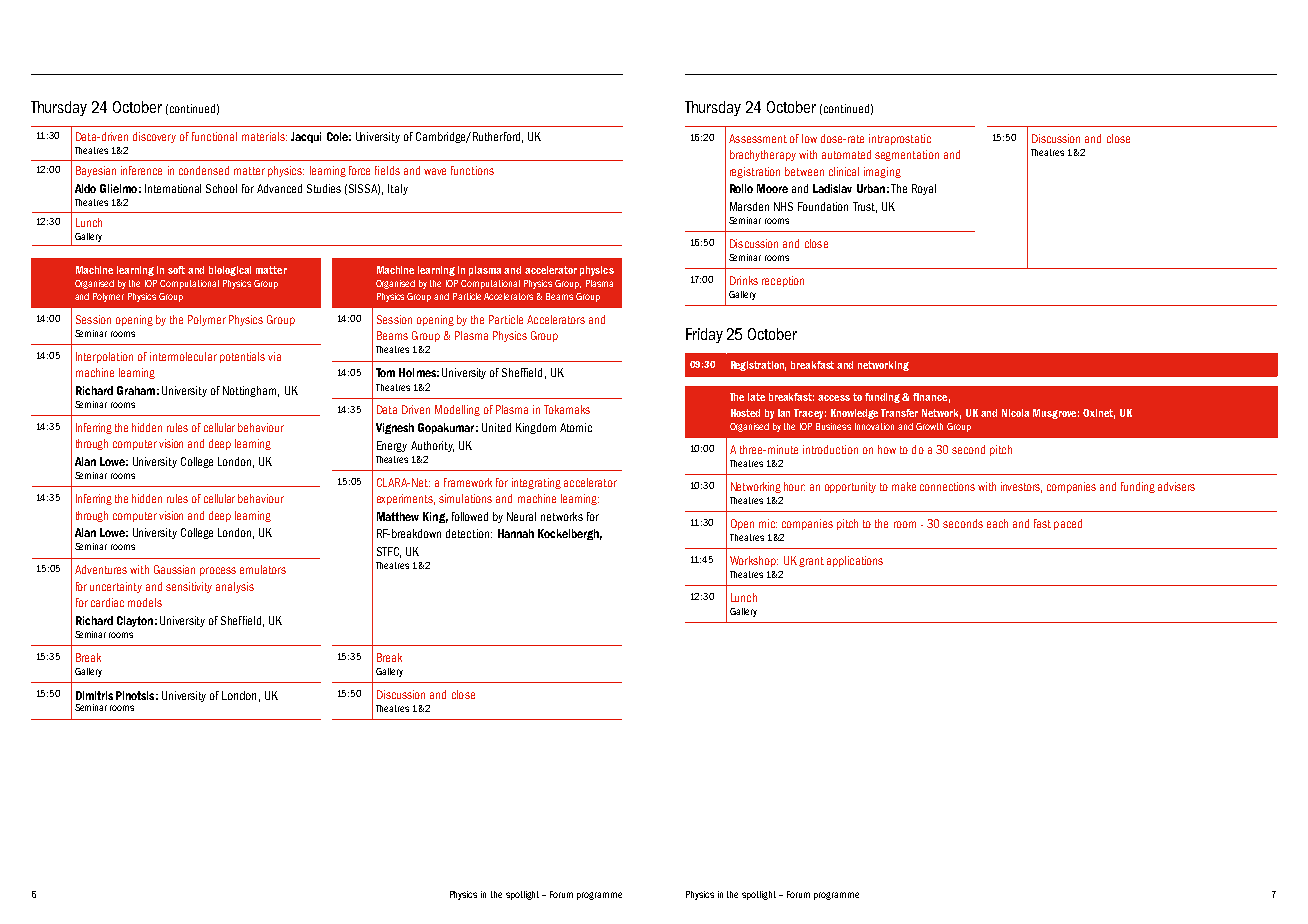 This screenshot has width=1308, height=924. Describe the element at coordinates (94, 695) in the screenshot. I see `Dimitris` at that location.
